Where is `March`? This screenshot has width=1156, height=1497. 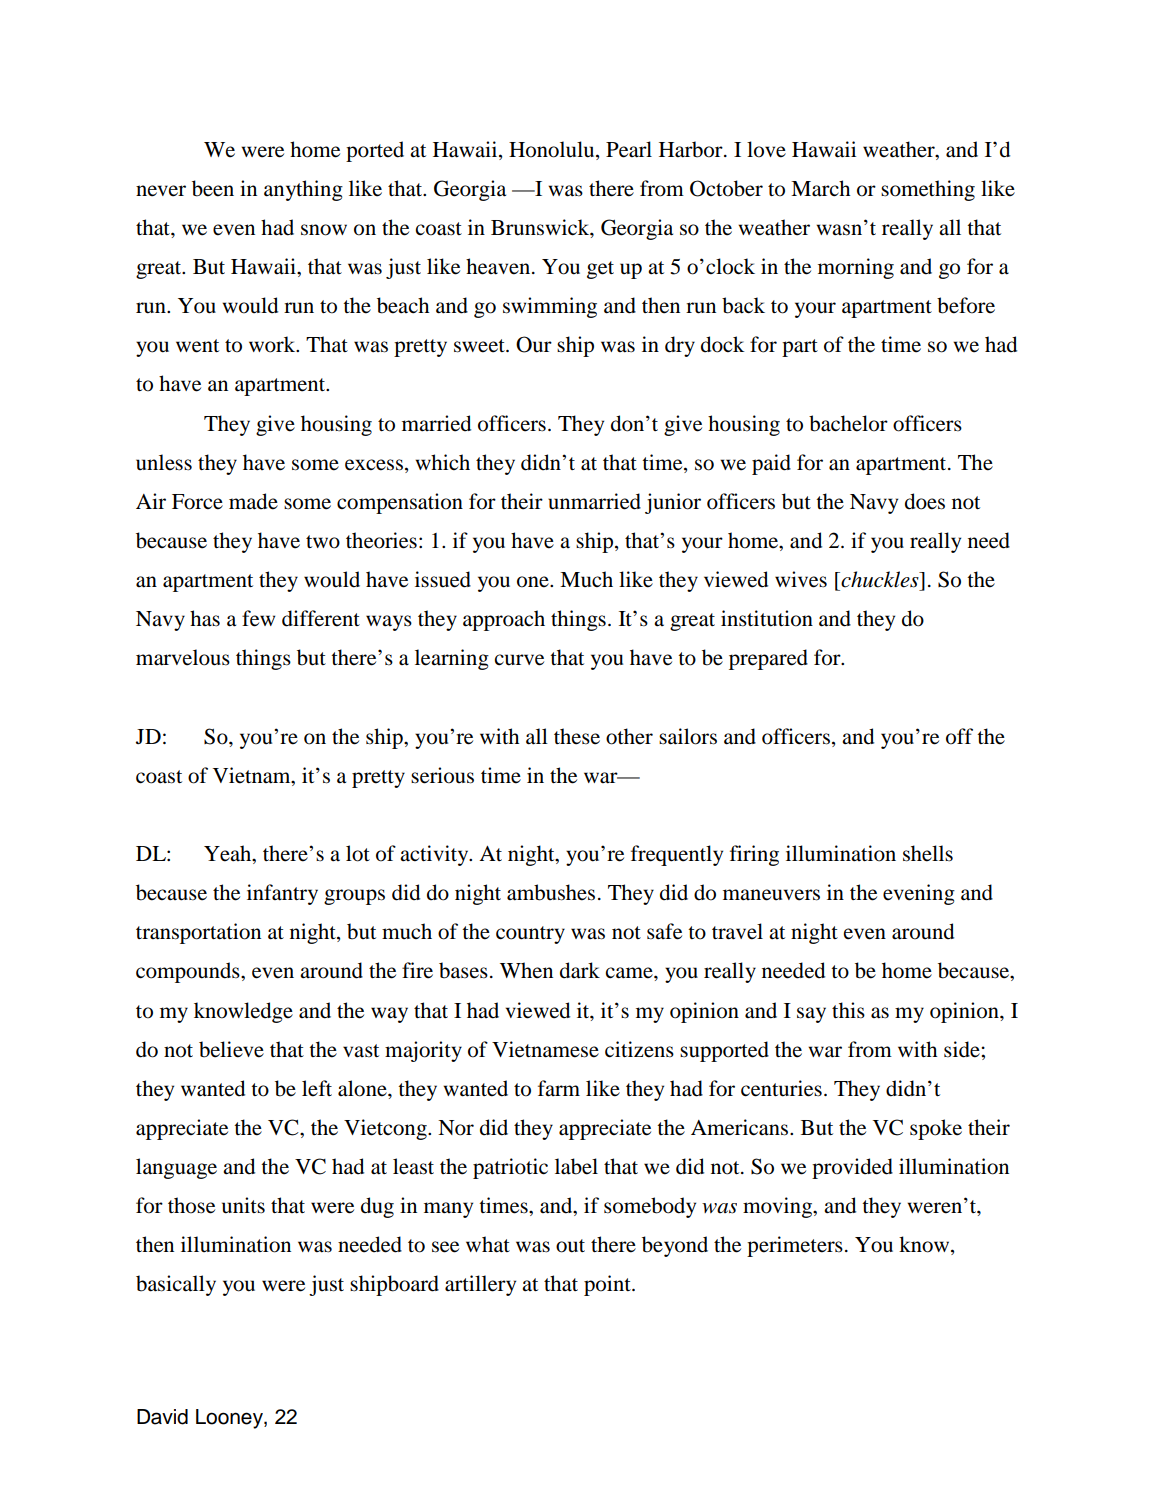
March is located at coordinates (820, 188).
